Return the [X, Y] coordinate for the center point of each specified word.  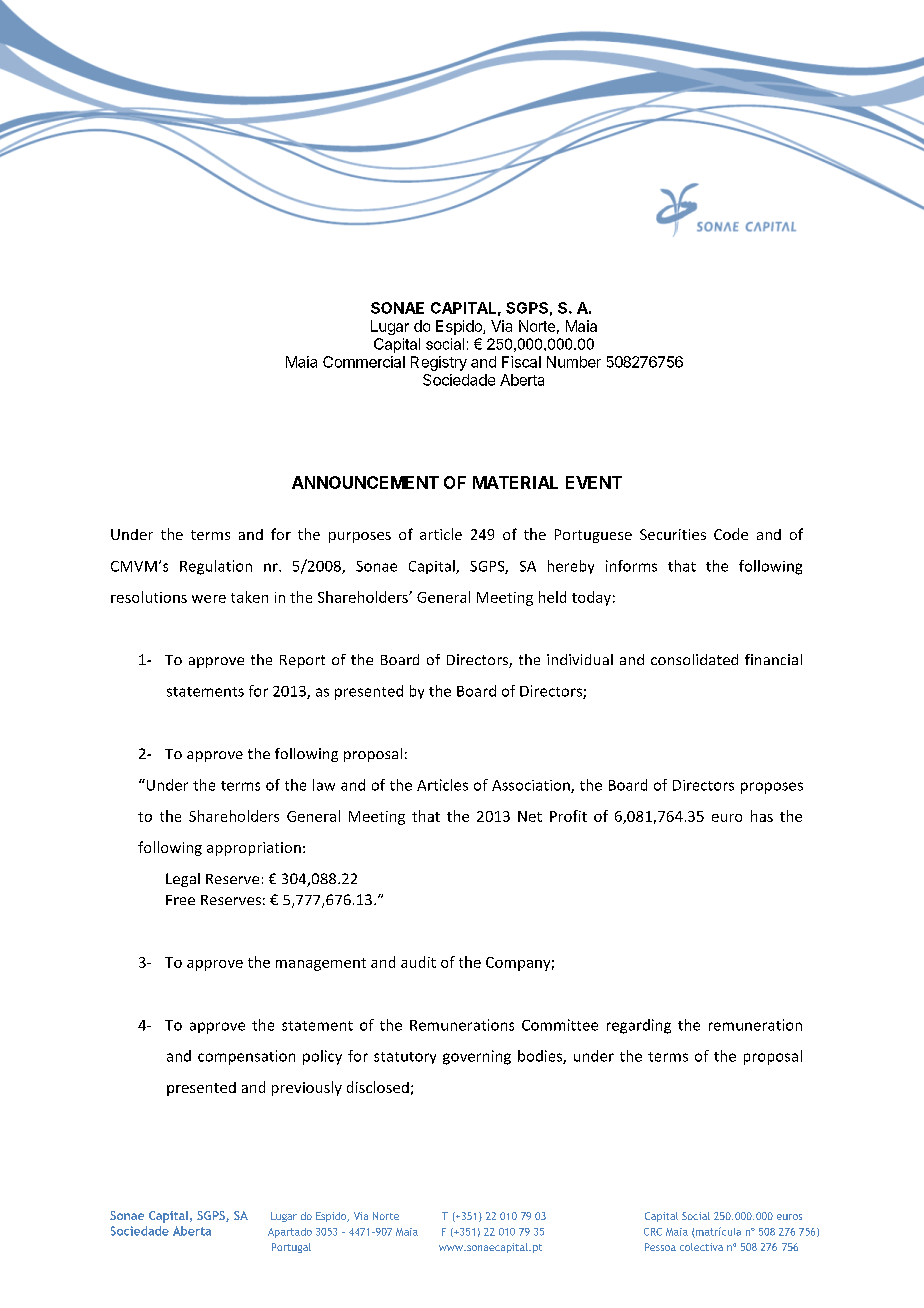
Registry [439, 363]
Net [530, 816]
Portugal [291, 1248]
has [762, 816]
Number [574, 362]
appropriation [254, 849]
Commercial [364, 362]
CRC [653, 1232]
